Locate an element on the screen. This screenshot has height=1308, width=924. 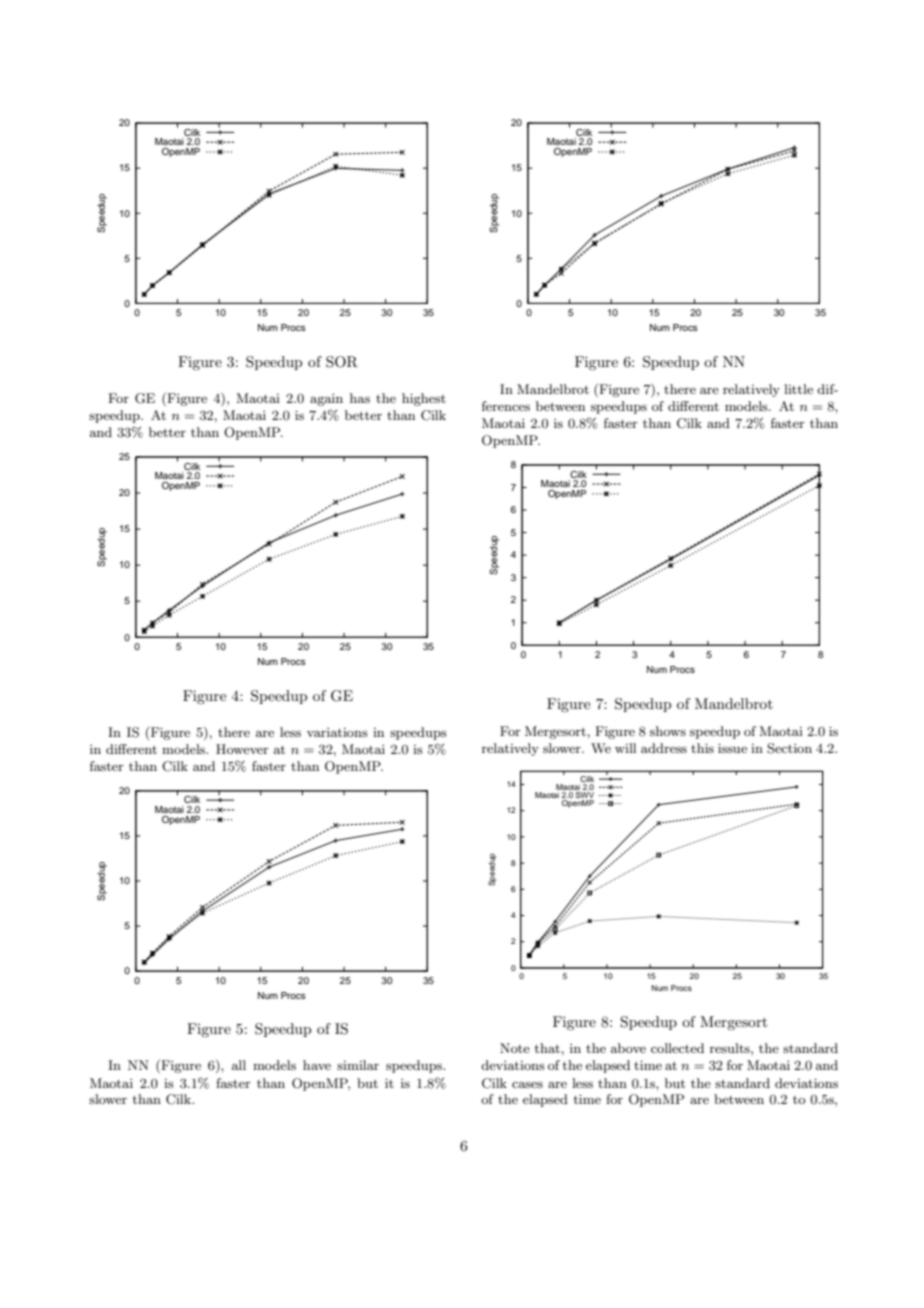
have is located at coordinates (317, 1065).
